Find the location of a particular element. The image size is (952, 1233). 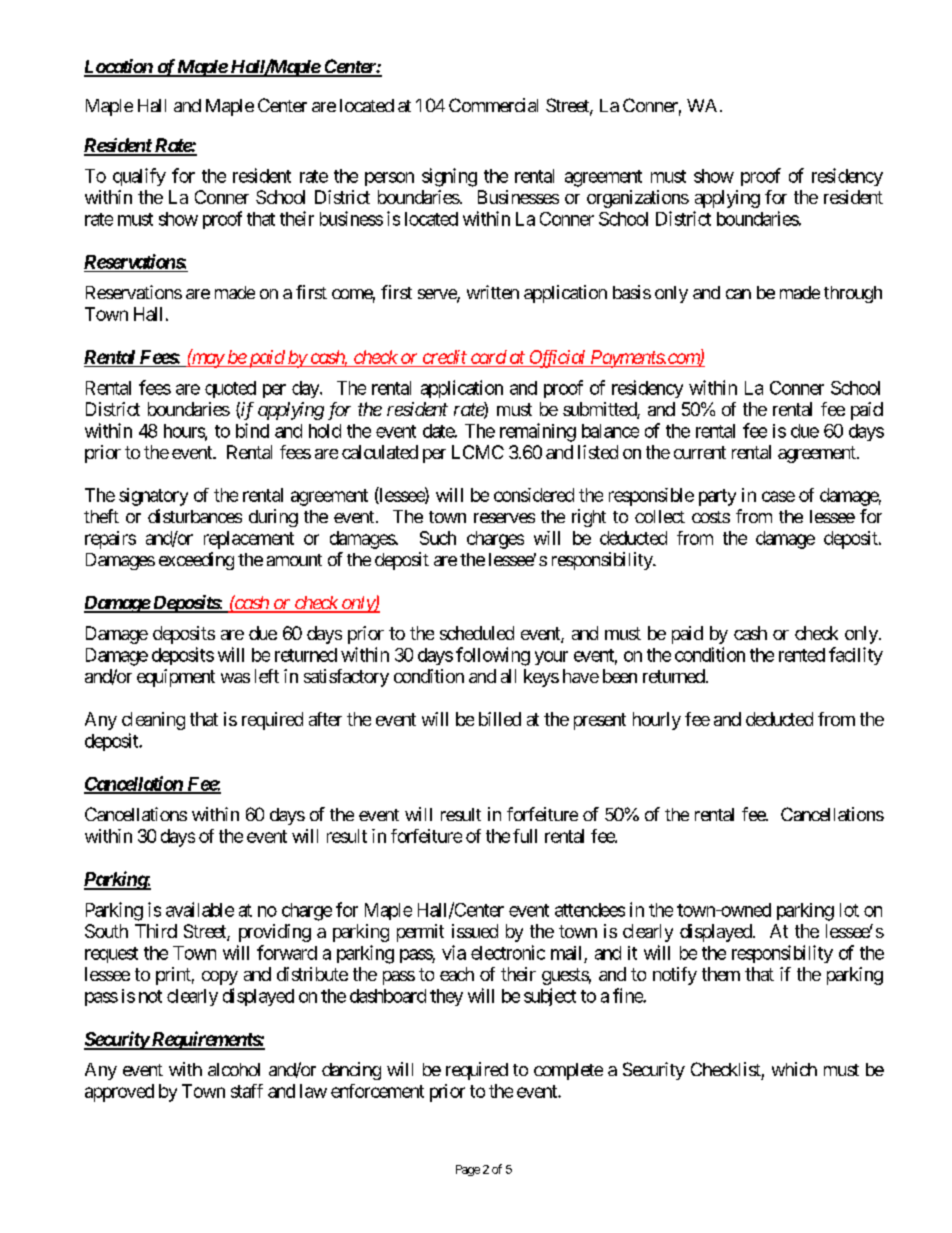

staff is located at coordinates (247, 1091).
